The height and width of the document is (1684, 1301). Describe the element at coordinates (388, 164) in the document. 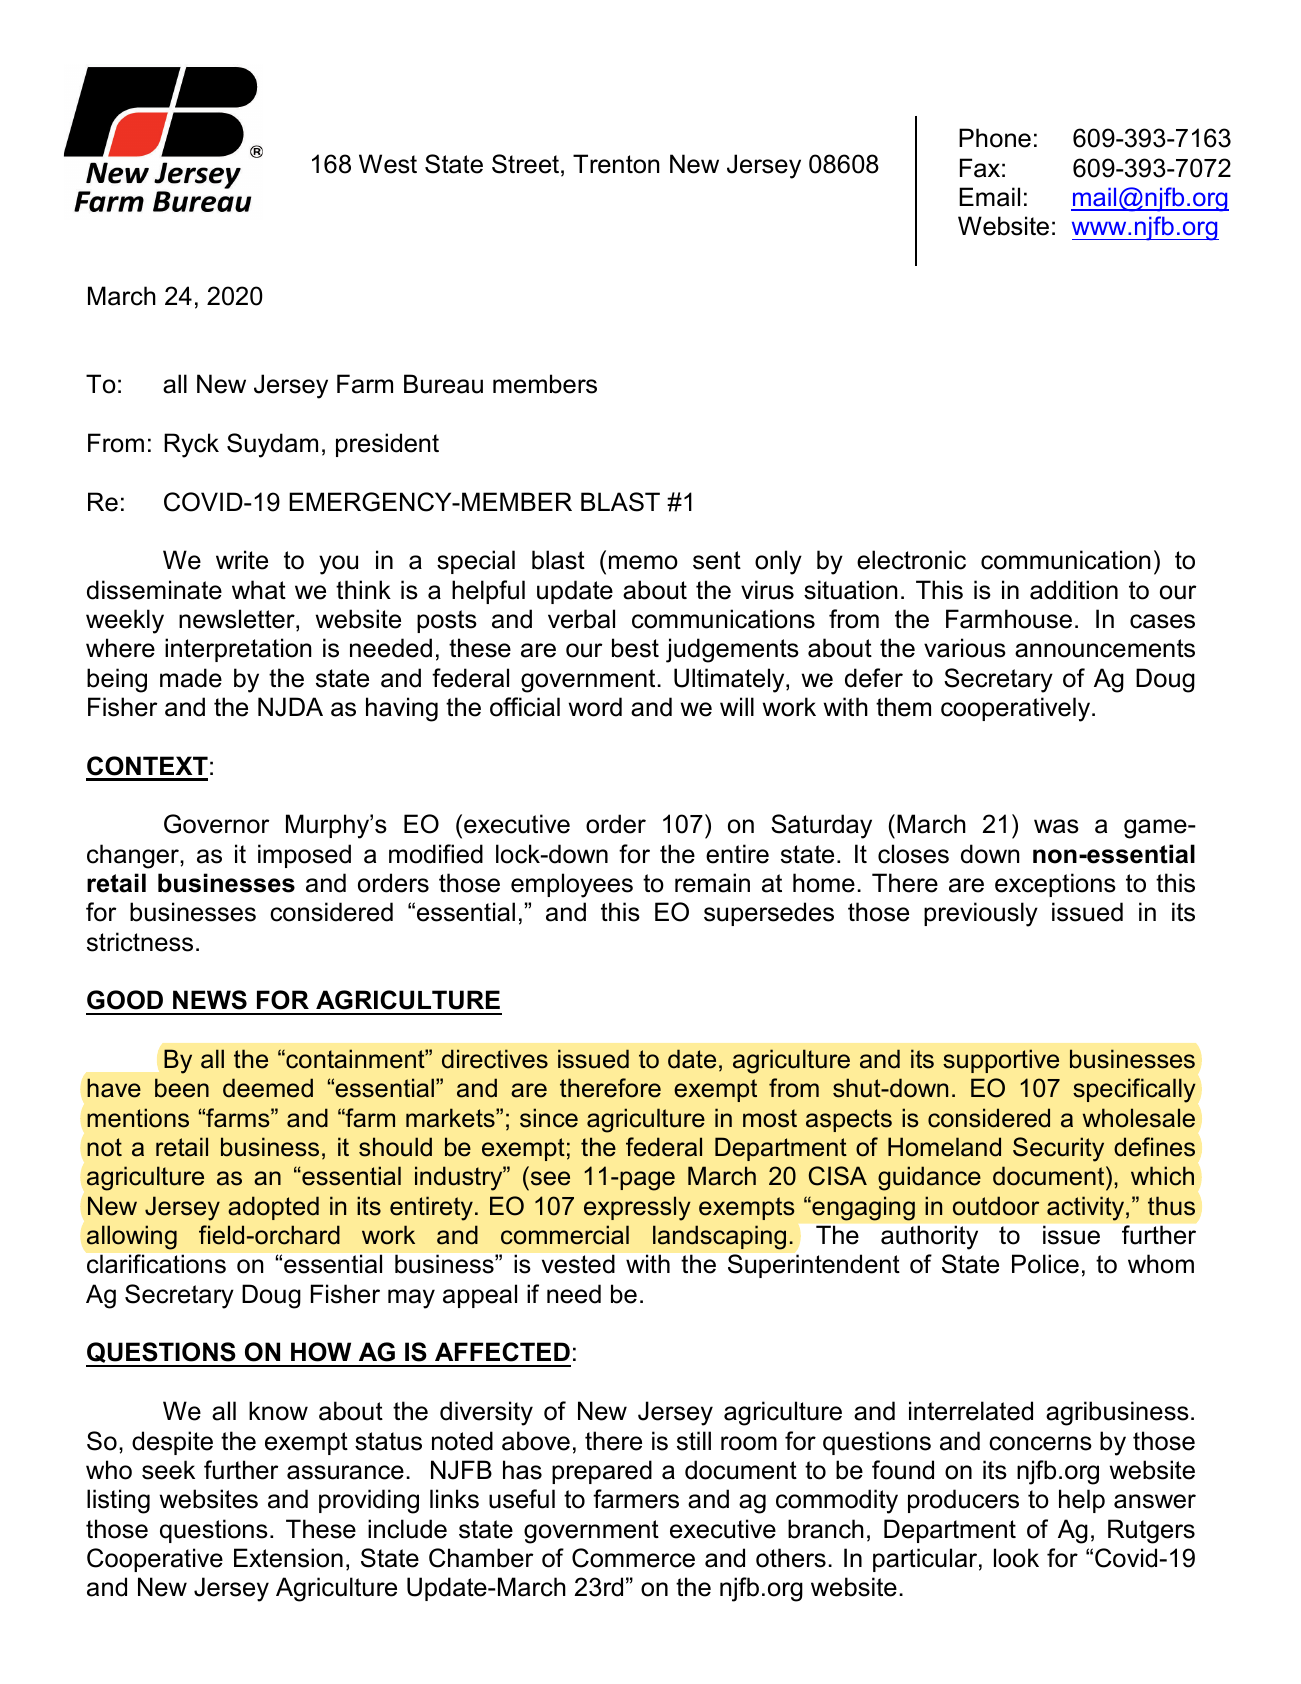

I see `West` at that location.
